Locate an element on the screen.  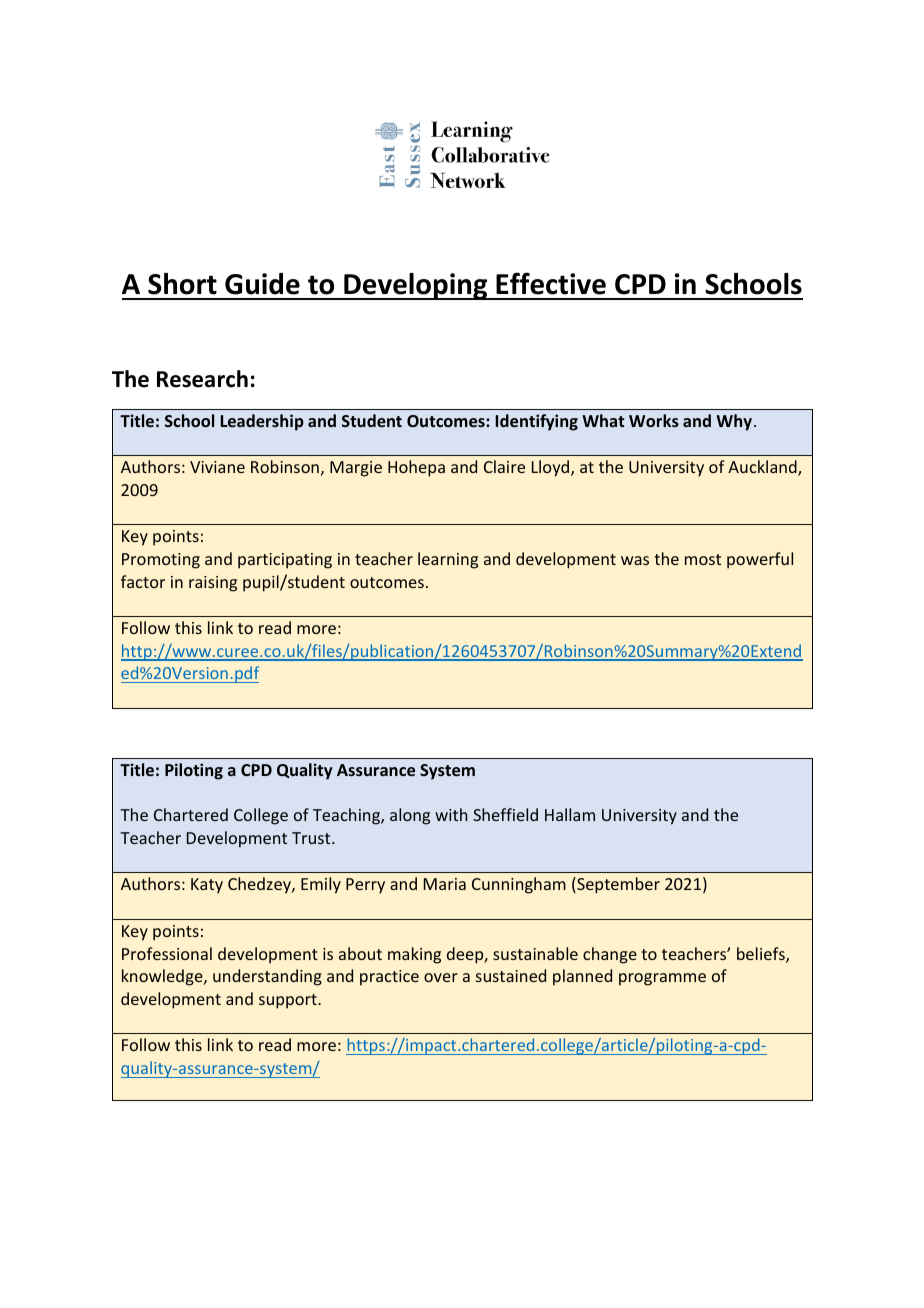
understanding is located at coordinates (267, 977).
